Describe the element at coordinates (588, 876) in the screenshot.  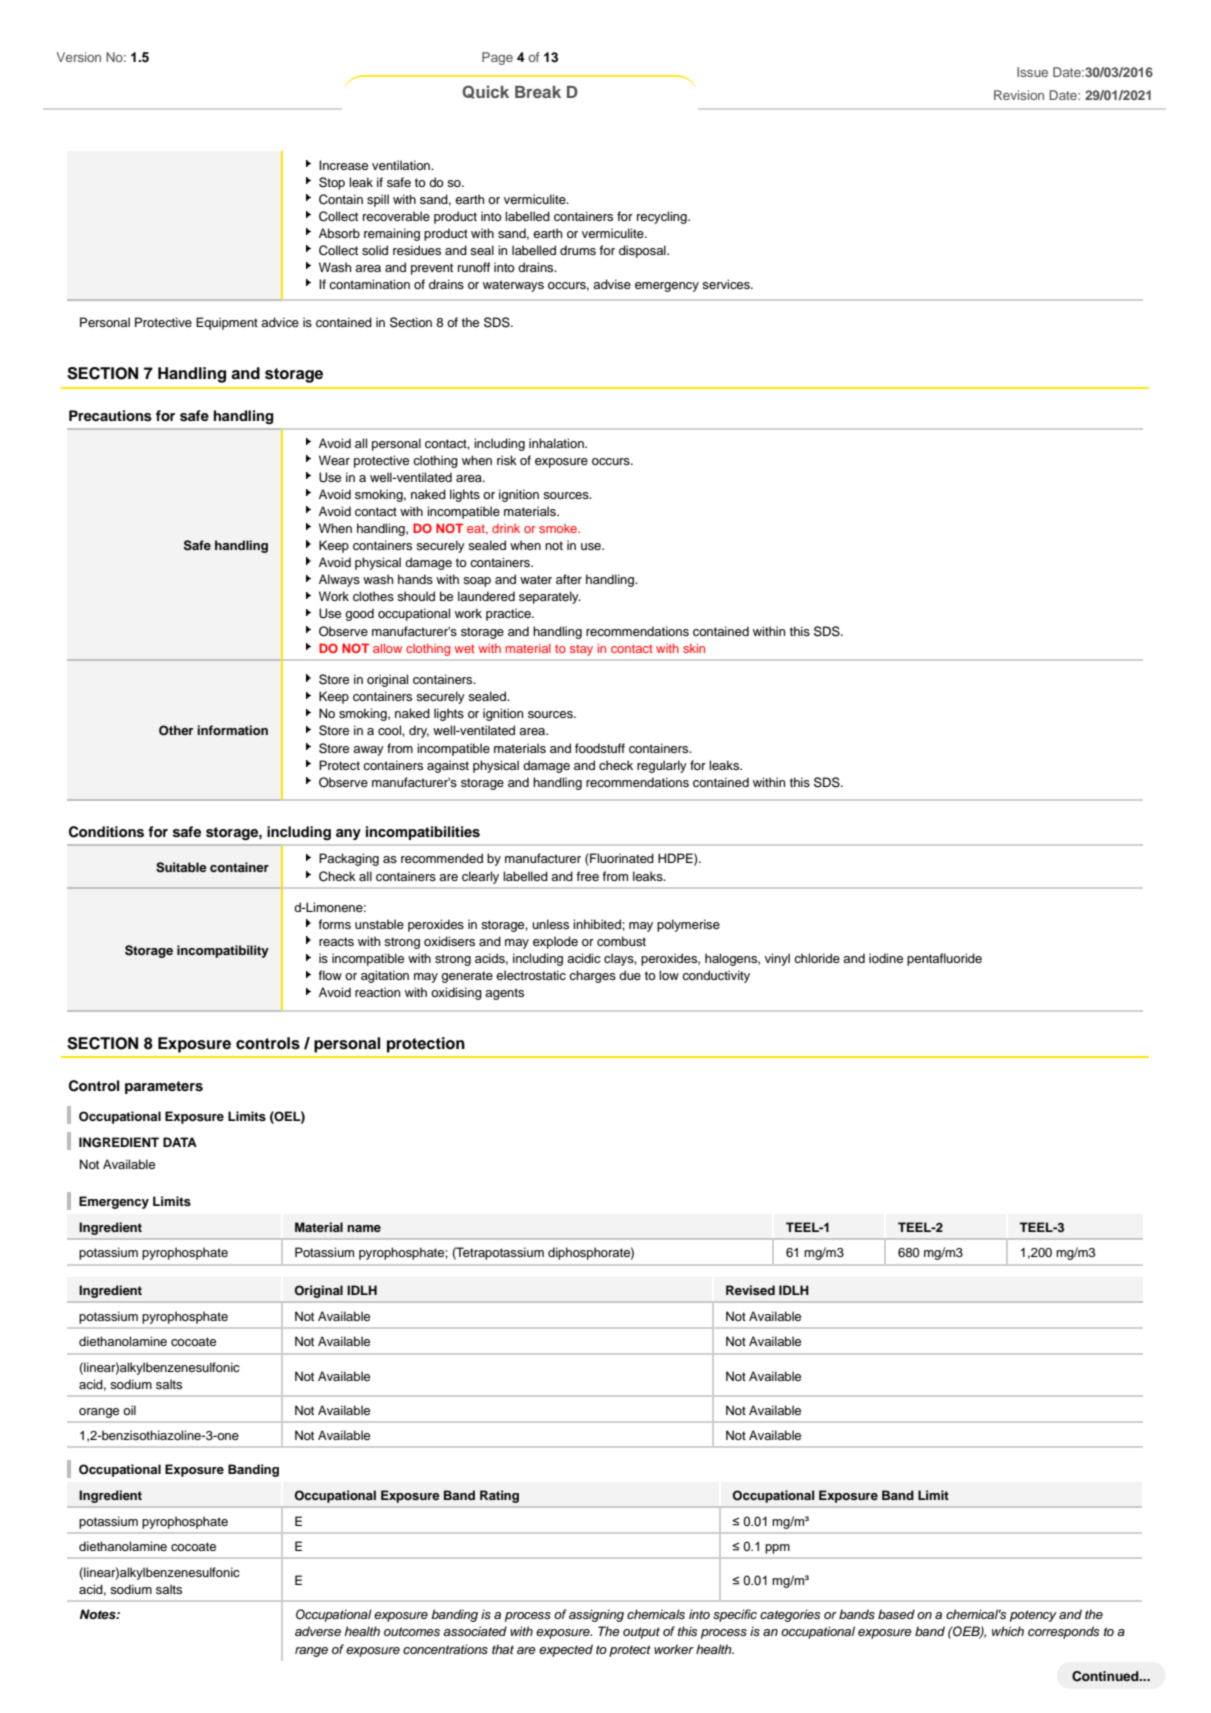
I see `free` at that location.
